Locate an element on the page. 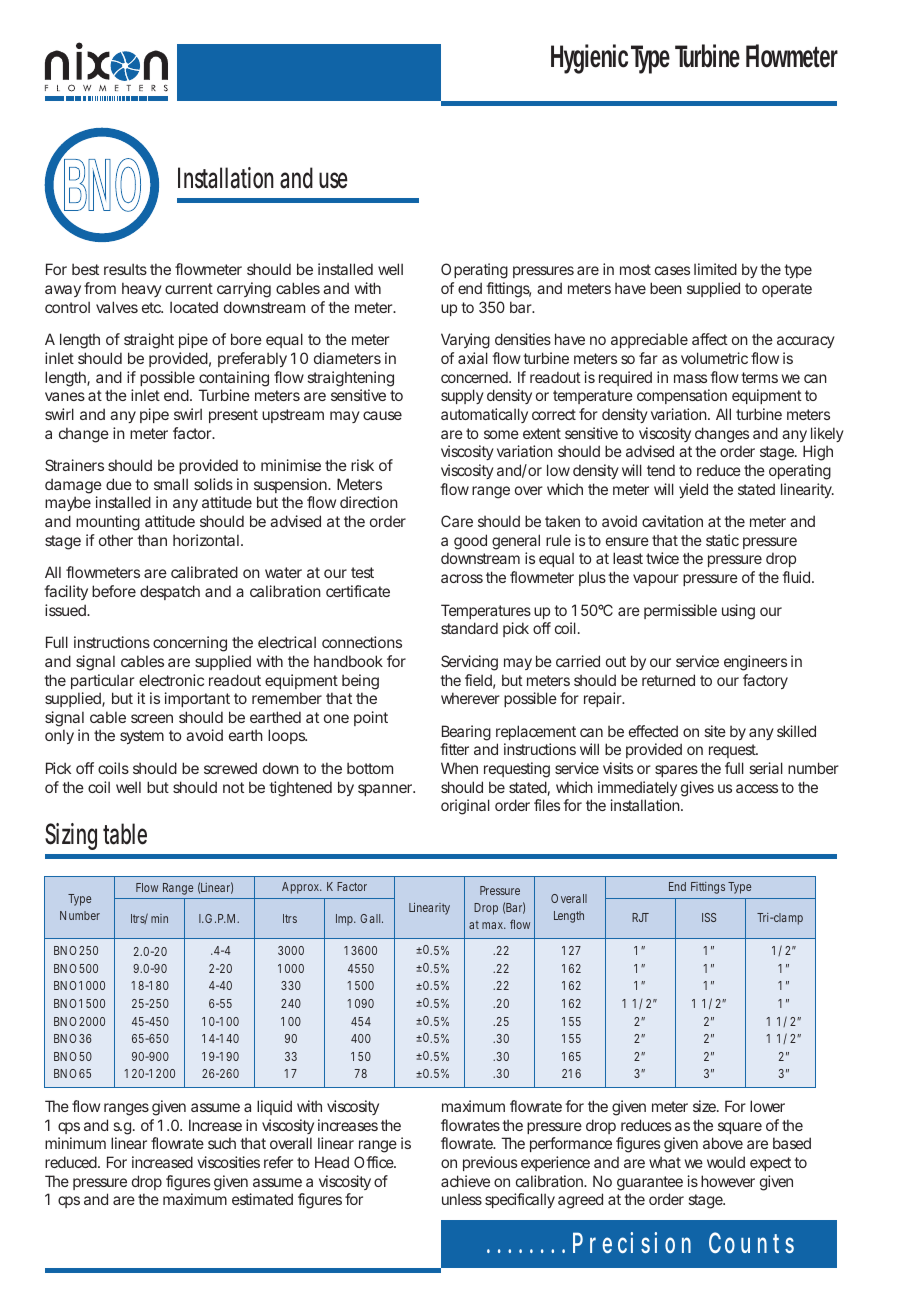  across is located at coordinates (462, 578).
